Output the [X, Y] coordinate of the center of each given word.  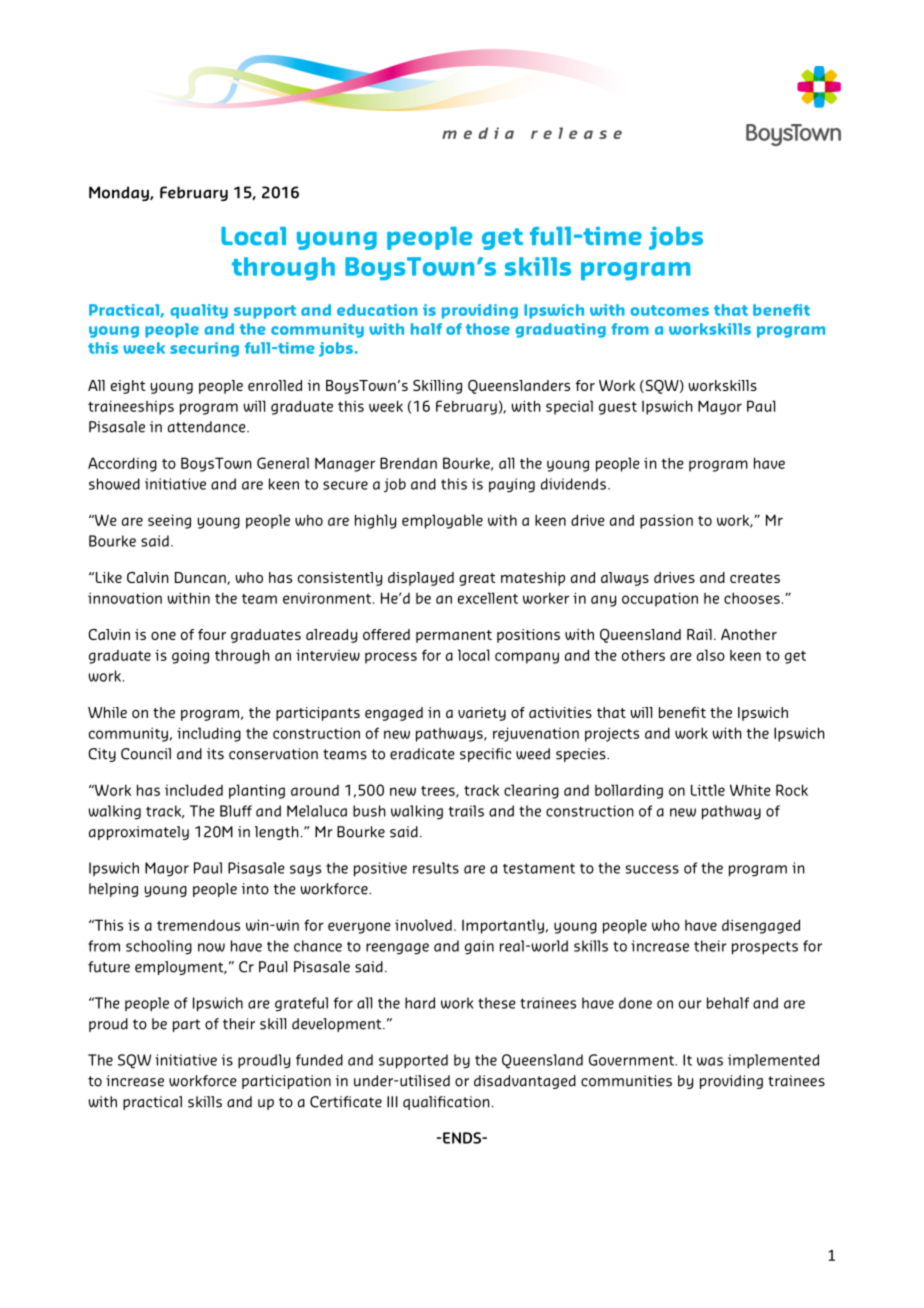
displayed [421, 579]
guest [618, 408]
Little [708, 790]
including [209, 734]
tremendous [198, 925]
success [652, 869]
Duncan [201, 578]
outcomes [670, 310]
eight [128, 387]
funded [319, 1060]
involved [423, 925]
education [377, 310]
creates [755, 578]
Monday [120, 193]
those [488, 329]
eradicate [422, 754]
